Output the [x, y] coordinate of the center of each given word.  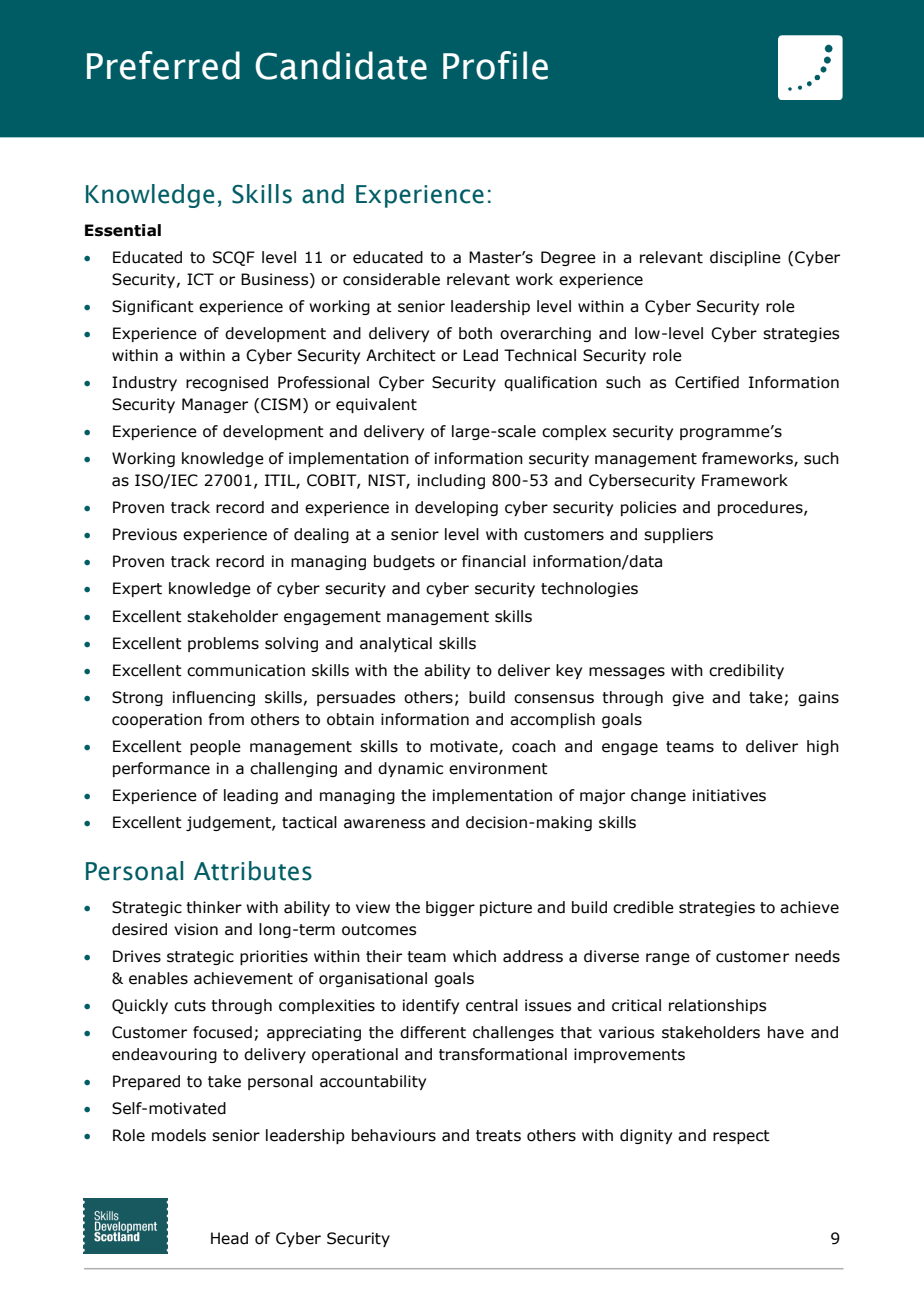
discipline [745, 258]
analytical [396, 644]
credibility [746, 671]
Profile [495, 65]
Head [229, 1238]
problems [223, 644]
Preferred [163, 65]
